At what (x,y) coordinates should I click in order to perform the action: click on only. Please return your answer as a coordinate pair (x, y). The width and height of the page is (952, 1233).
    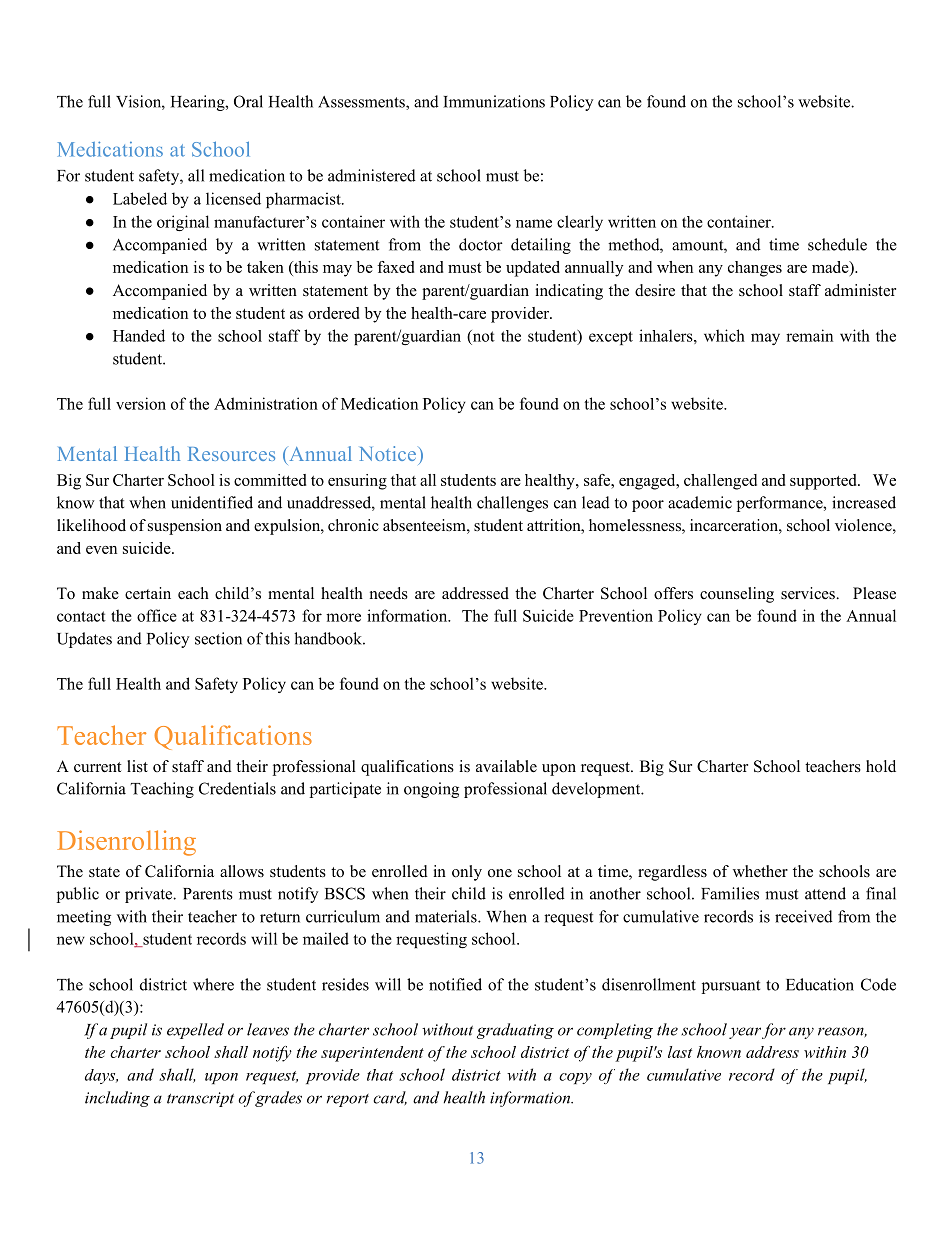
    Looking at the image, I should click on (467, 873).
